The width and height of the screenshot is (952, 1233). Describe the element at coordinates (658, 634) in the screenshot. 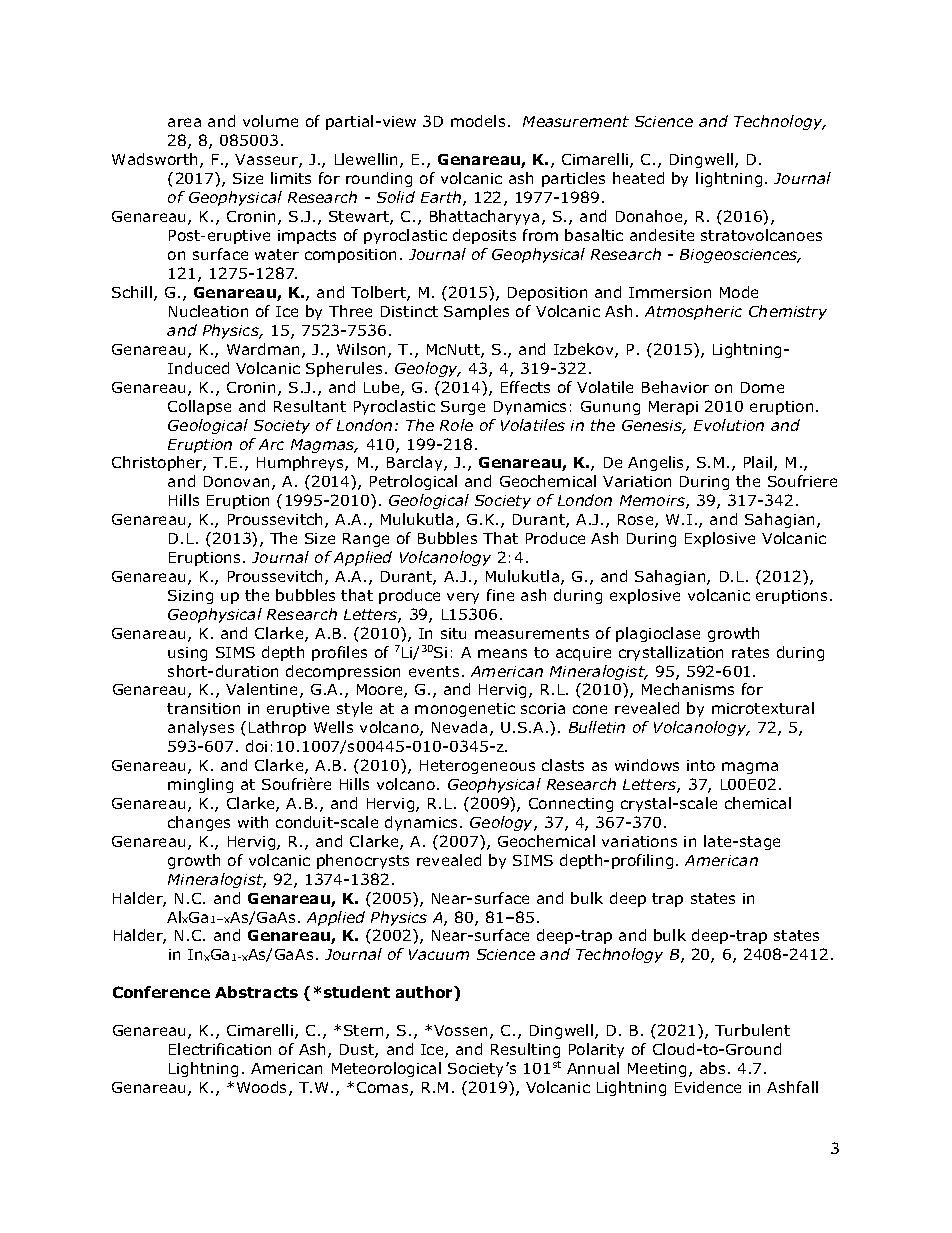

I see `plagioclase` at that location.
